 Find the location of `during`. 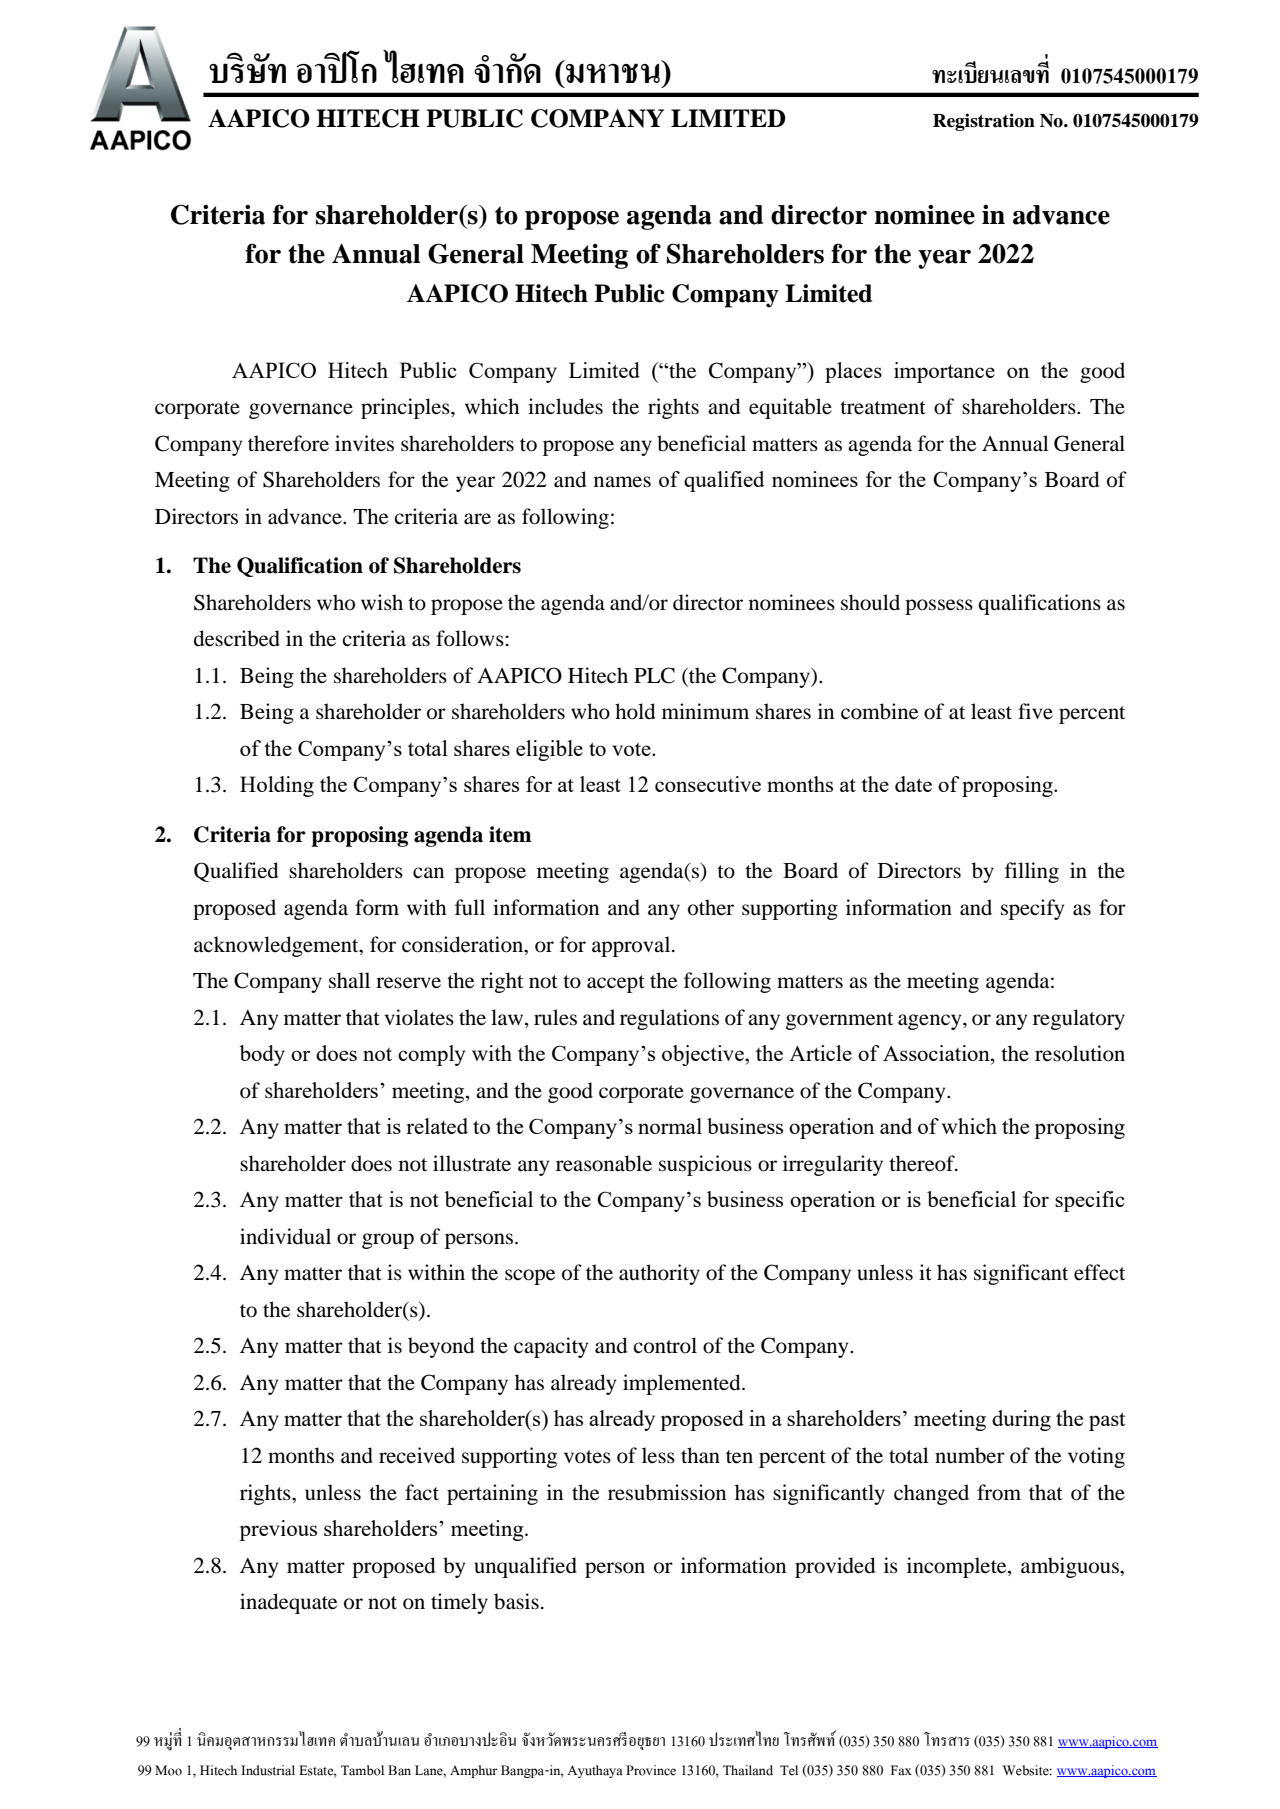

during is located at coordinates (1021, 1420).
